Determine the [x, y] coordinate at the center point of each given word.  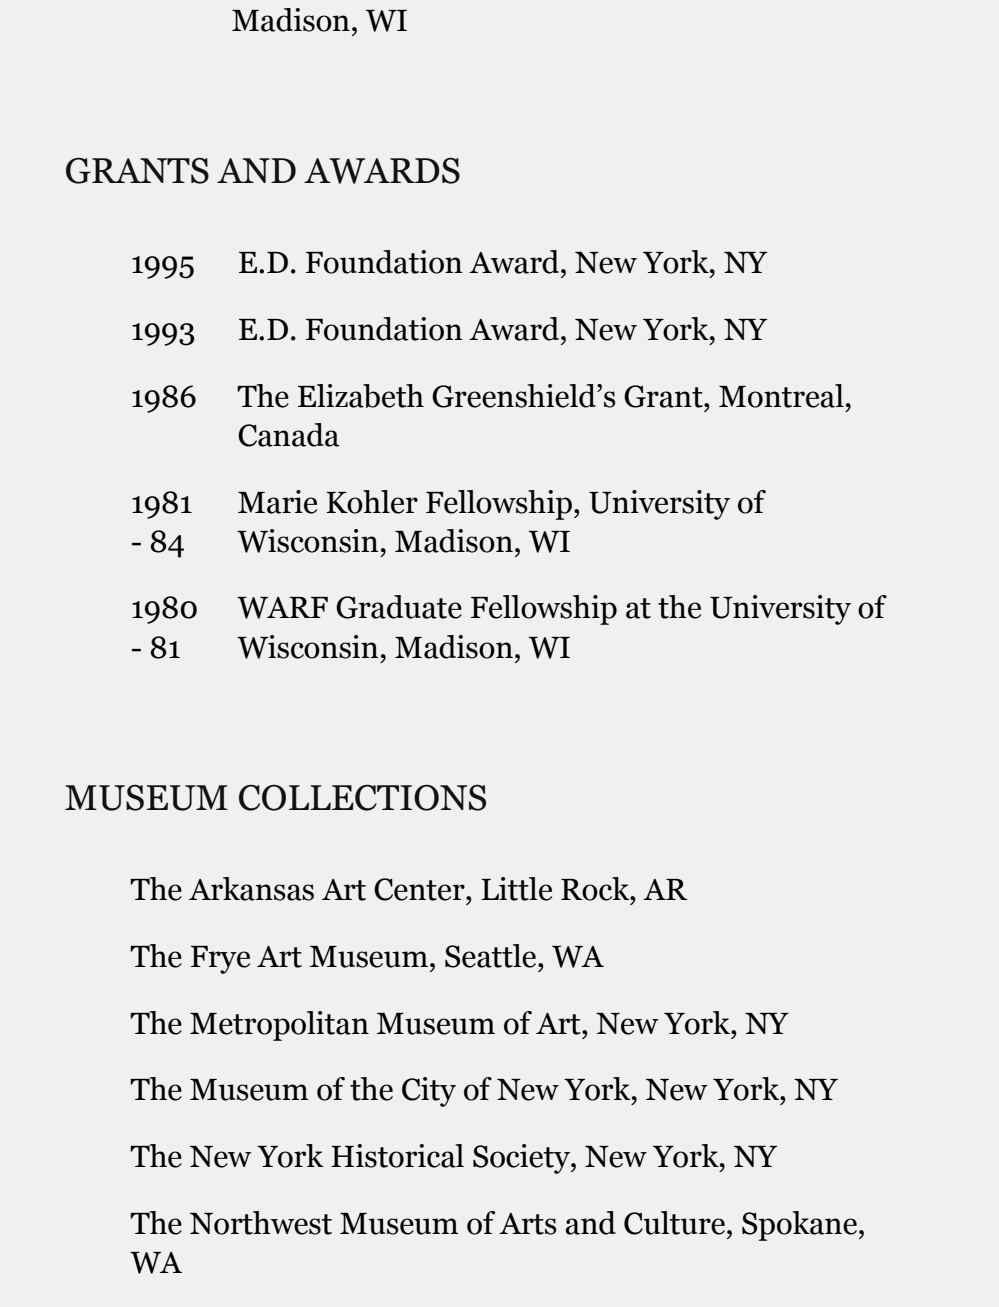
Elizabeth [361, 396]
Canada [289, 435]
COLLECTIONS [362, 797]
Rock [596, 889]
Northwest [261, 1223]
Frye [220, 960]
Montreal [781, 396]
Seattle [492, 956]
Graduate [399, 607]
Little [516, 889]
